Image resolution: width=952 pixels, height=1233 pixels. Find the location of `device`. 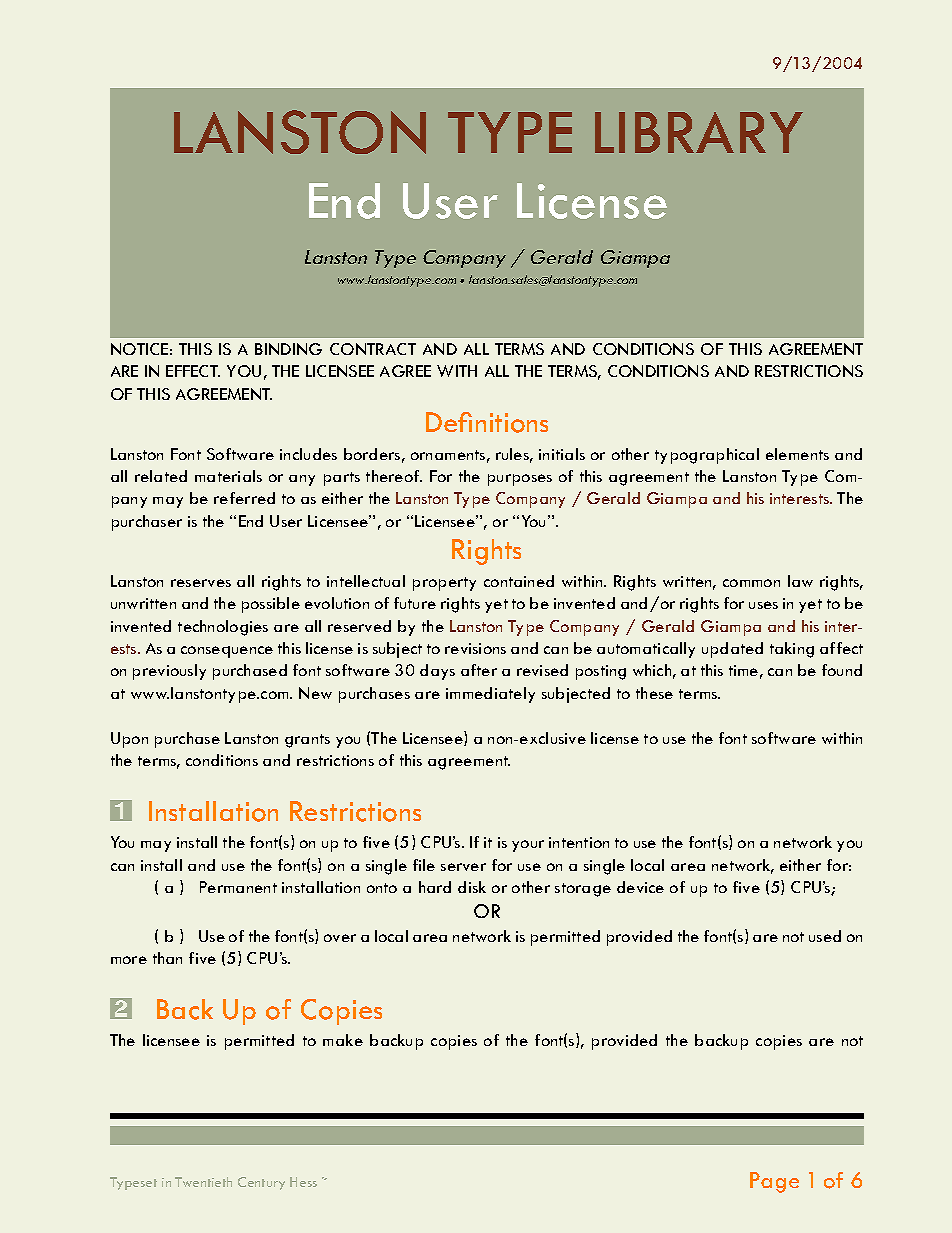

device is located at coordinates (640, 887).
